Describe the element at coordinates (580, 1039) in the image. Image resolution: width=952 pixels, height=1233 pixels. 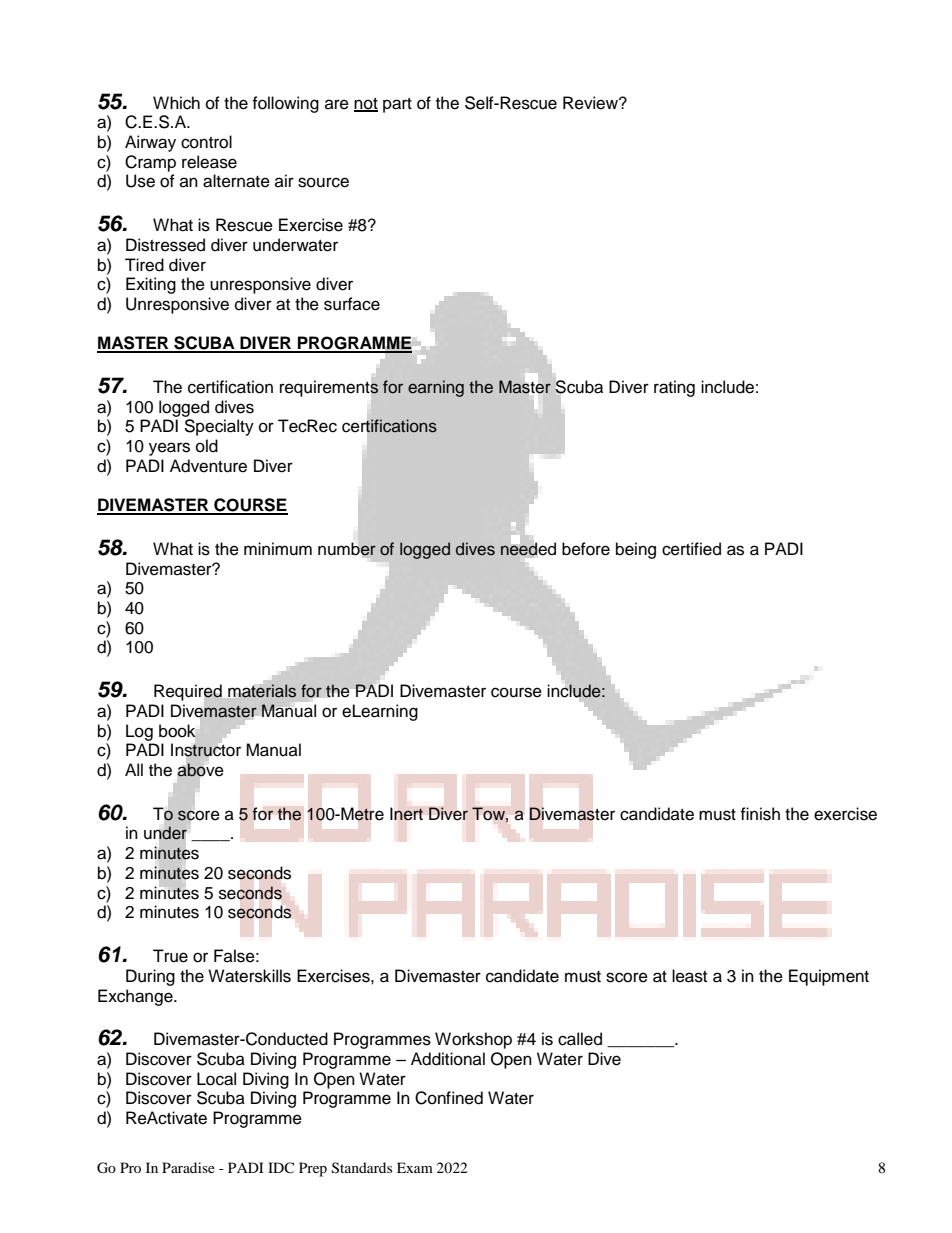
I see `called` at that location.
